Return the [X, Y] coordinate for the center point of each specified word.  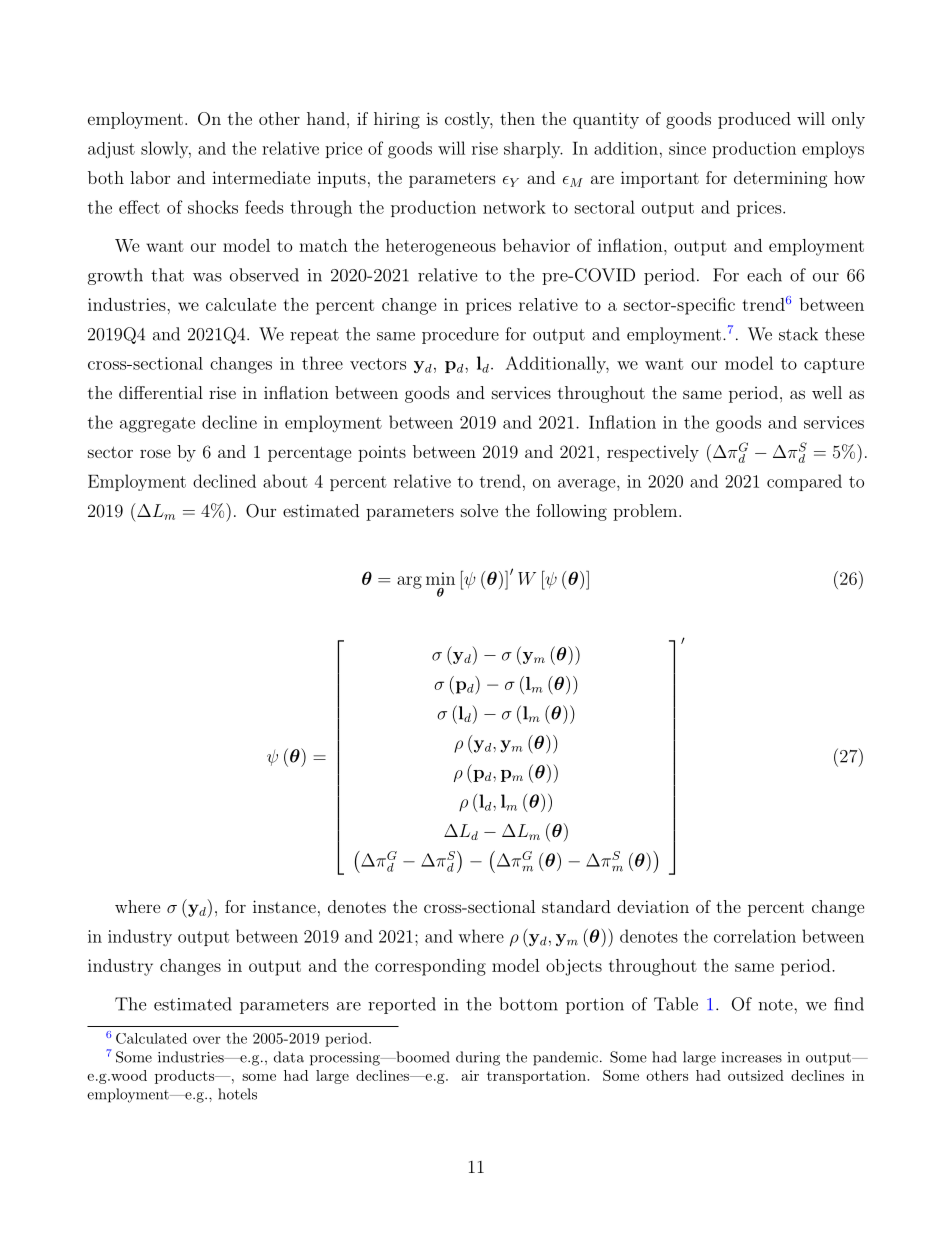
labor [150, 177]
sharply [533, 150]
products [185, 1077]
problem [645, 512]
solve [479, 510]
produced [754, 120]
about [285, 481]
